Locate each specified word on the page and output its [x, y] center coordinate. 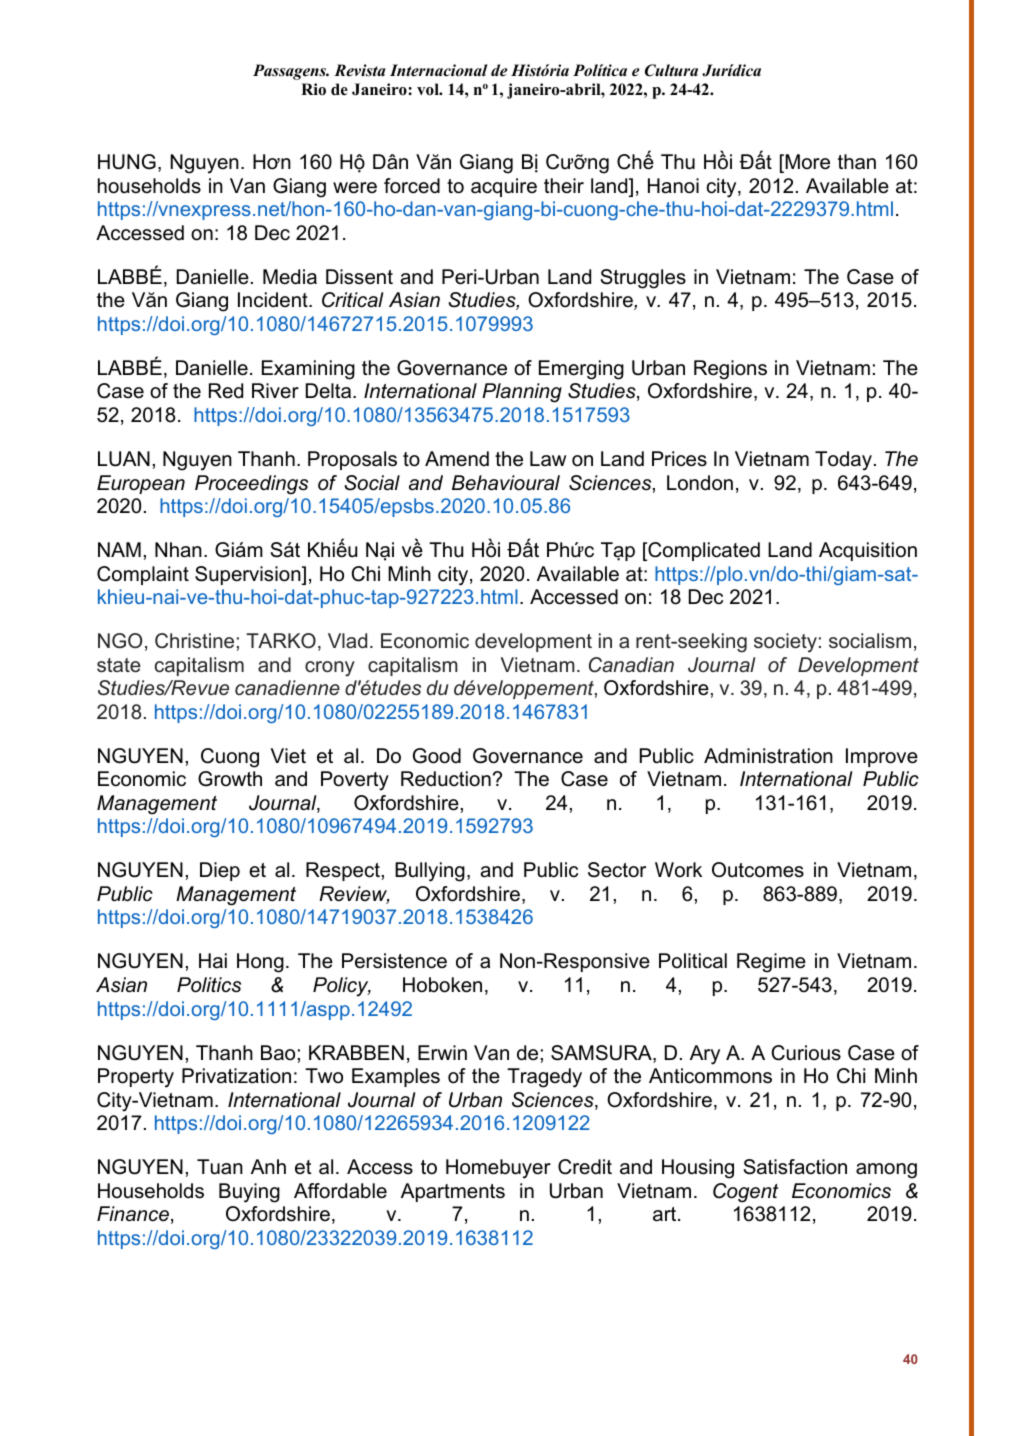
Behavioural [506, 483]
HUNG [127, 162]
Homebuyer [498, 1169]
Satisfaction [795, 1167]
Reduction [446, 779]
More [806, 163]
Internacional [438, 70]
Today [843, 461]
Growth [230, 779]
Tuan [220, 1167]
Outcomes [758, 870]
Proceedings [251, 485]
